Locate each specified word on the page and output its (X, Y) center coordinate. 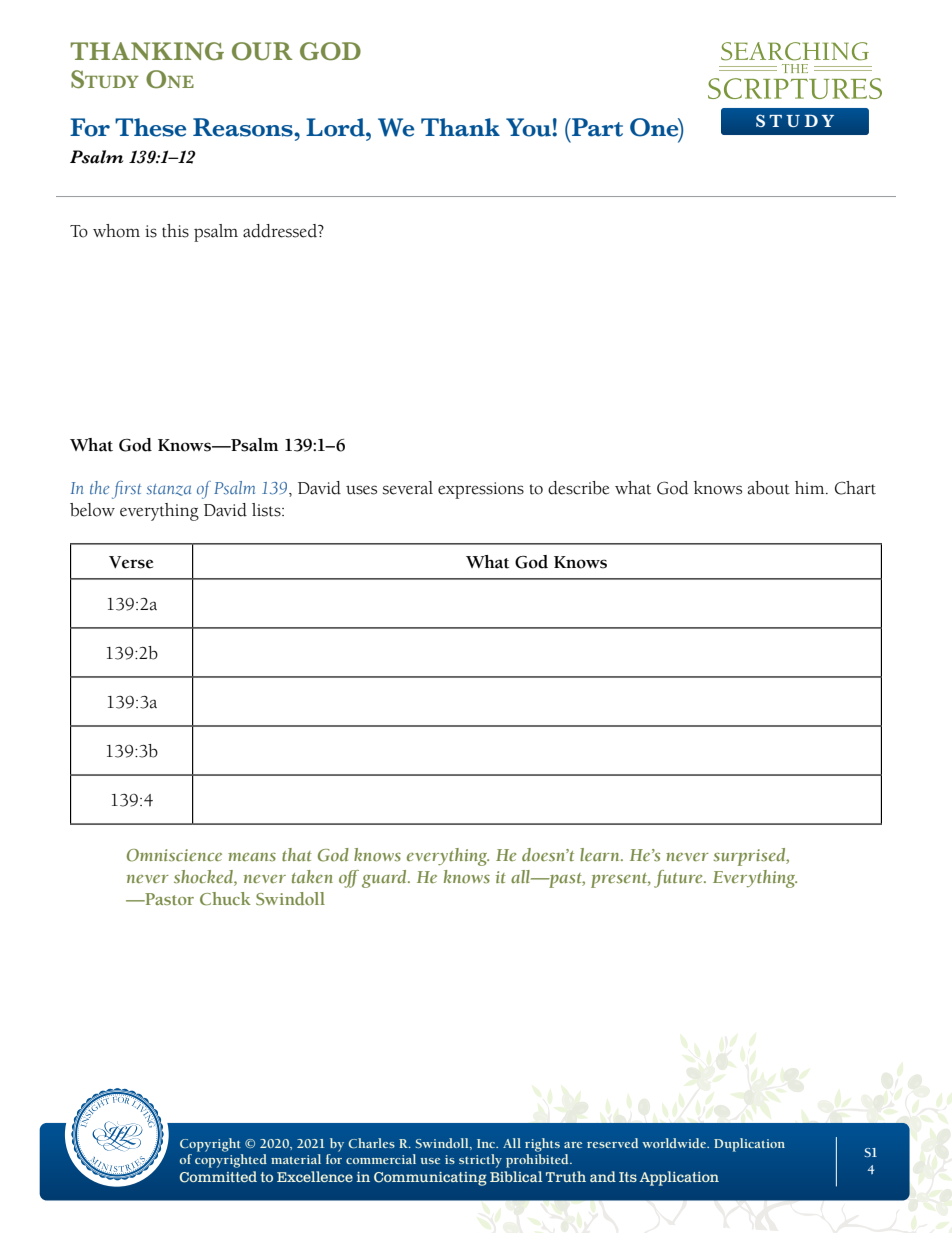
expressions (481, 490)
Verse (131, 562)
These (150, 127)
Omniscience (174, 855)
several (408, 488)
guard (385, 879)
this (175, 231)
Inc (487, 1143)
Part (596, 127)
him (811, 487)
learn (601, 854)
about (769, 488)
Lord (336, 127)
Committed (218, 1177)
